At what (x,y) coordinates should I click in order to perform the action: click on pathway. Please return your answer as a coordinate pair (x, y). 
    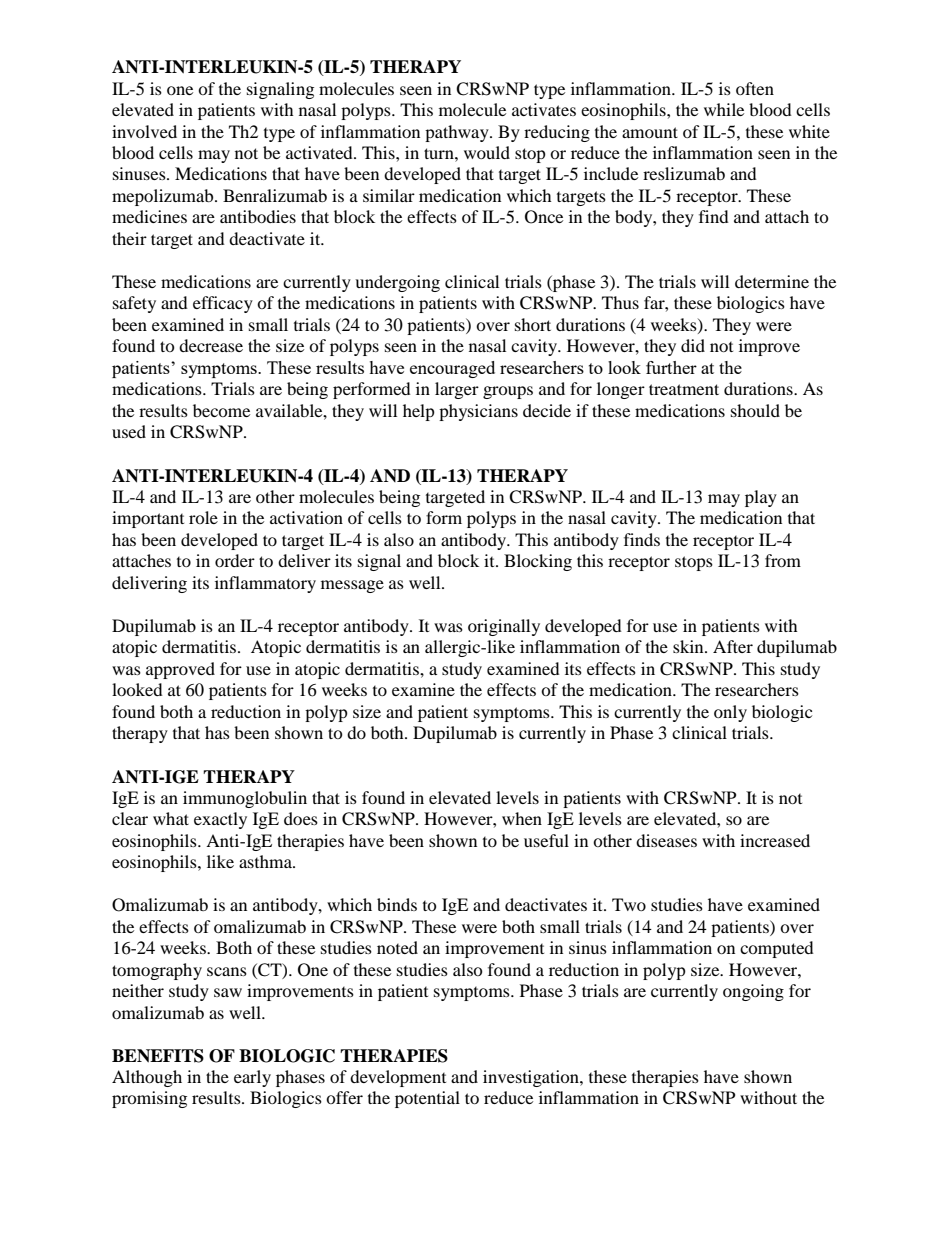
    Looking at the image, I should click on (458, 133).
